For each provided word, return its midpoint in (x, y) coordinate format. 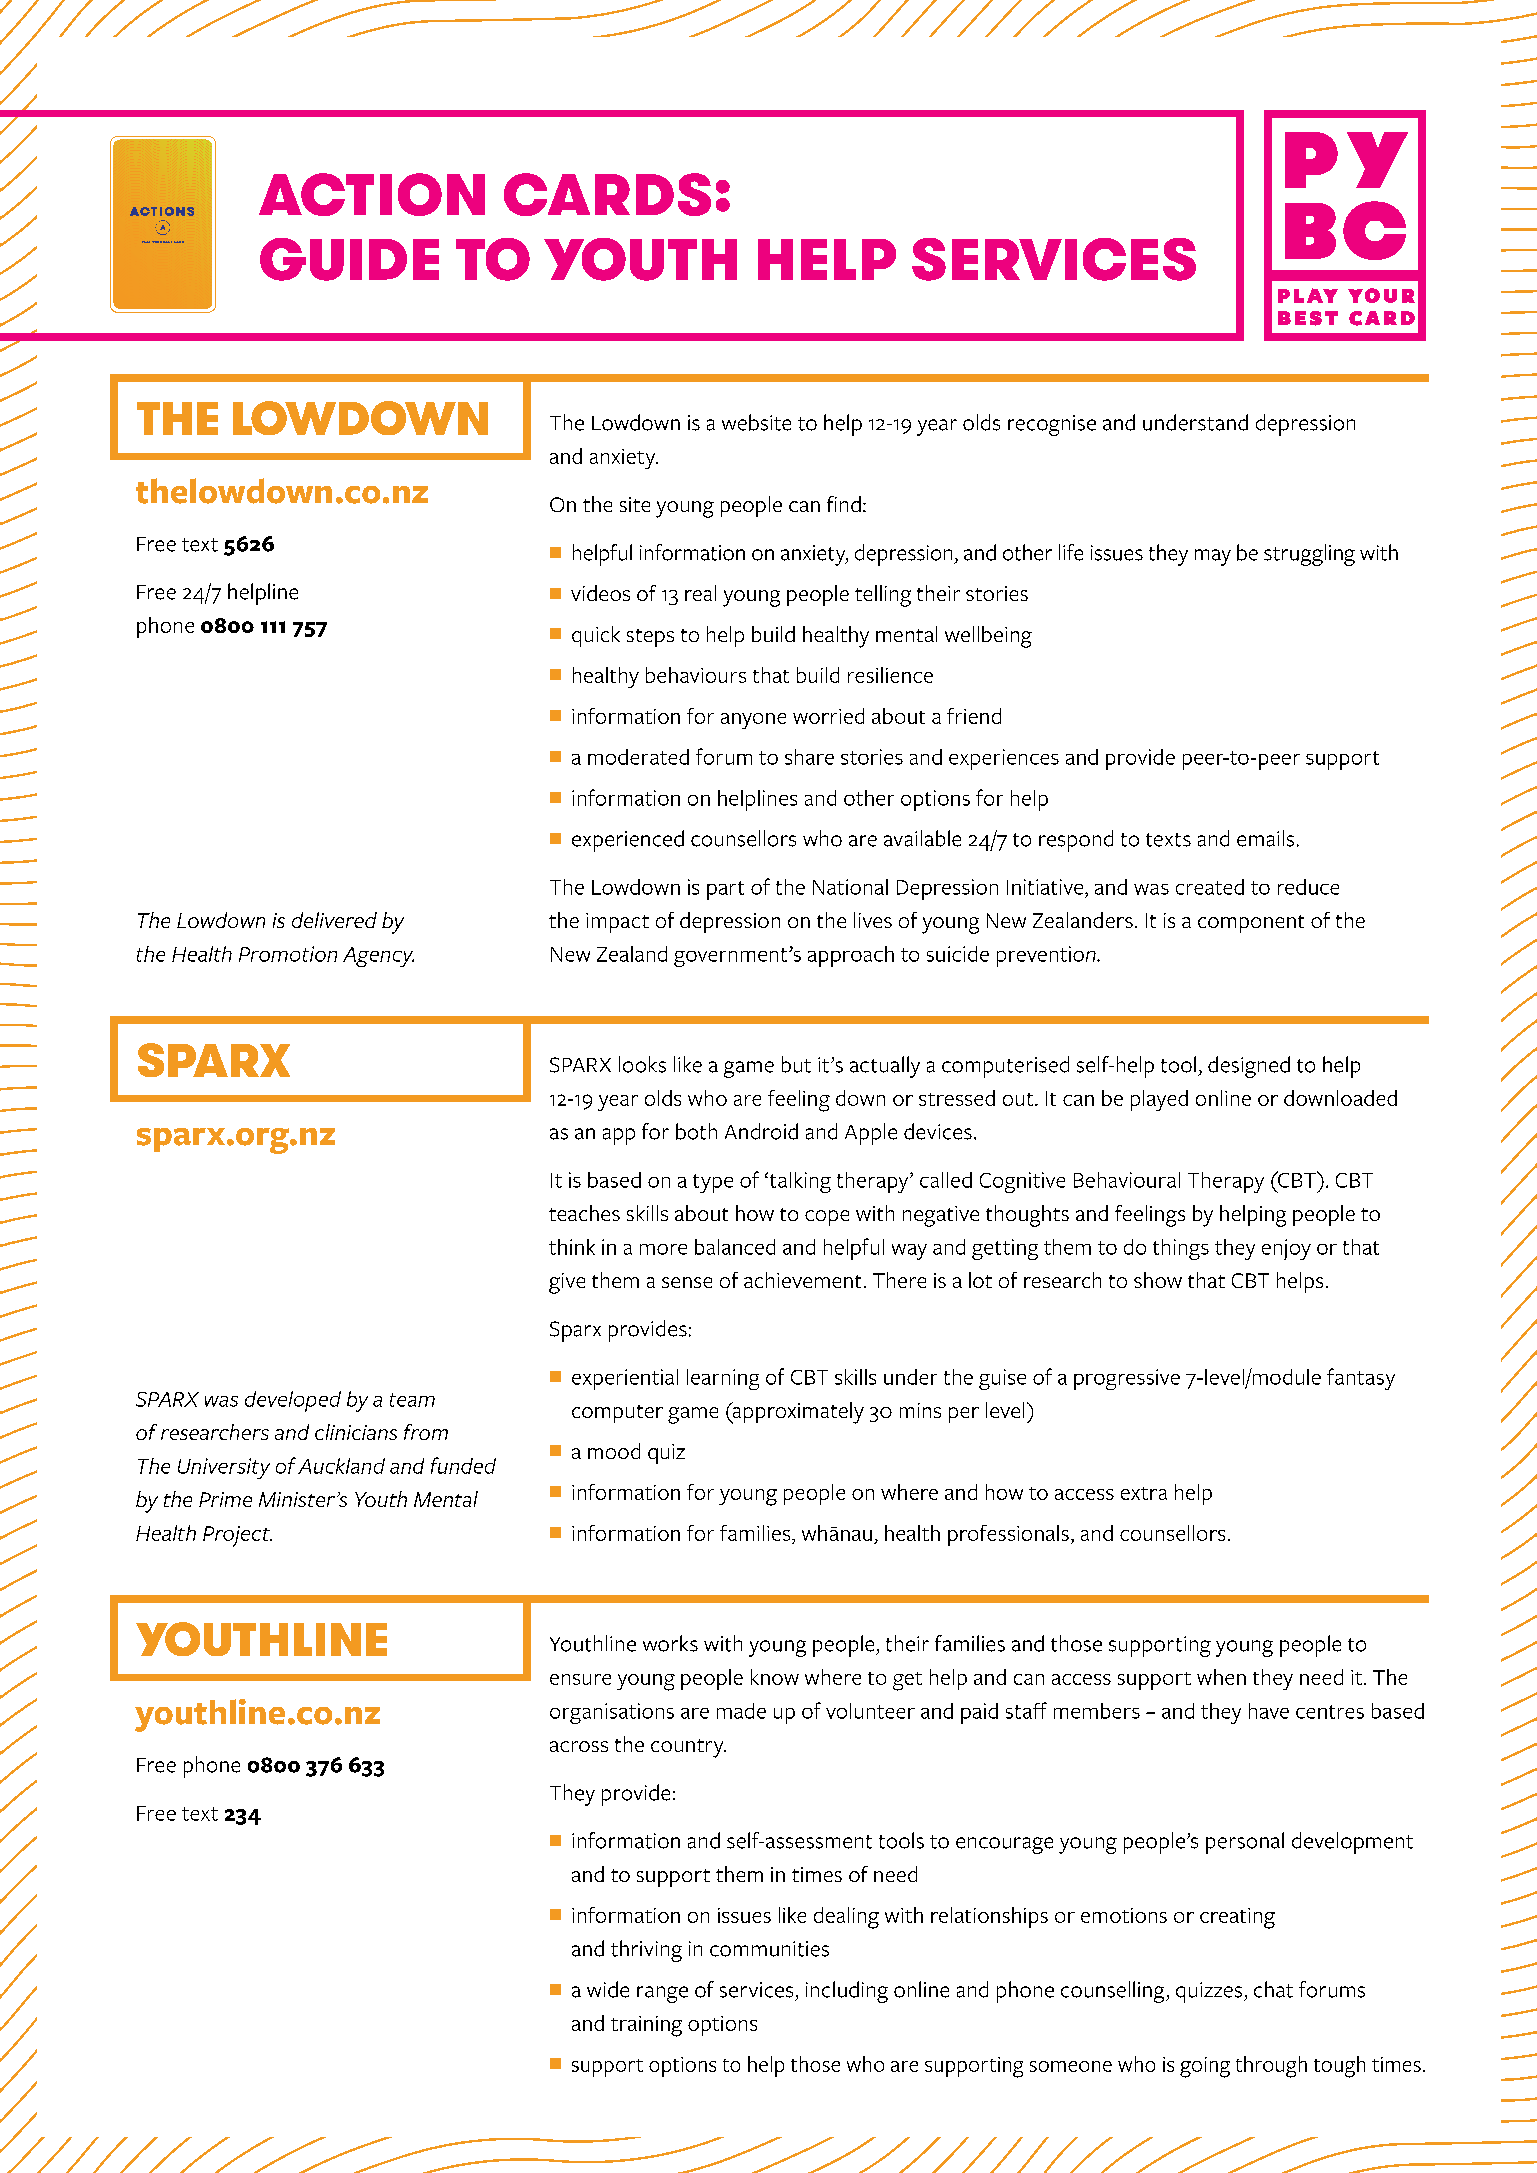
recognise (1052, 425)
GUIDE (349, 259)
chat (1273, 1989)
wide (608, 1989)
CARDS (607, 194)
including (847, 1992)
